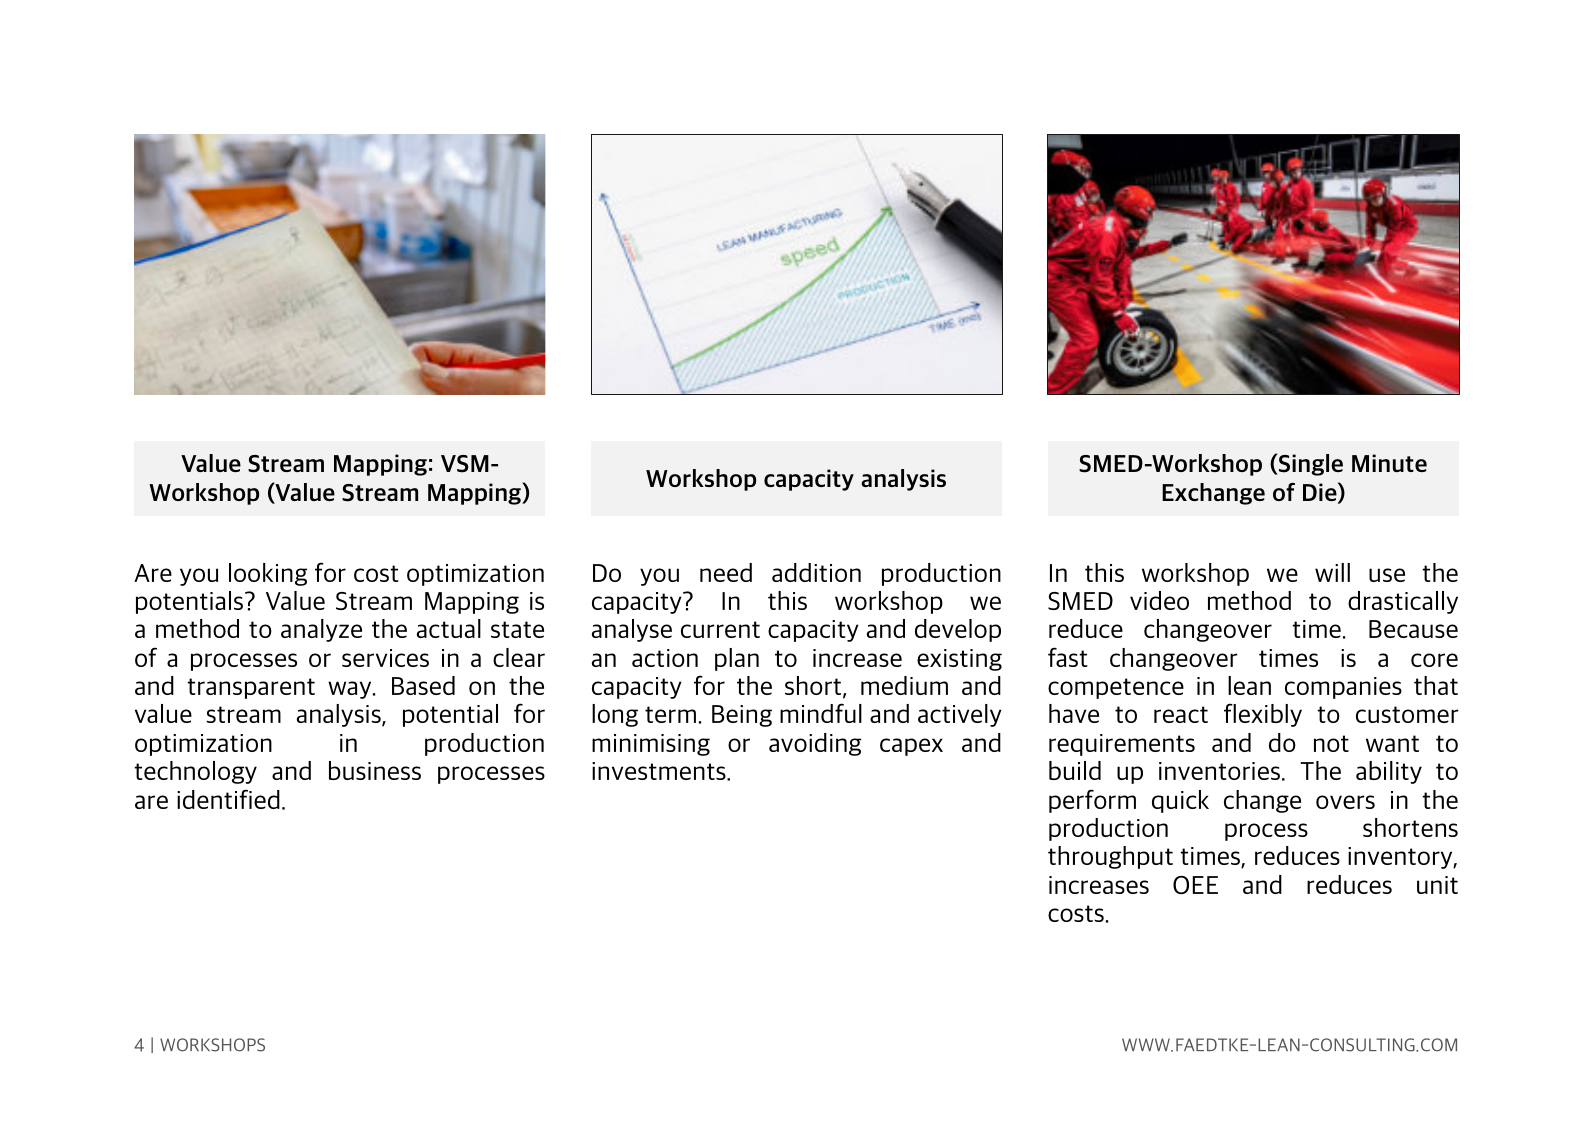 The image size is (1593, 1126). I want to click on business, so click(375, 770).
